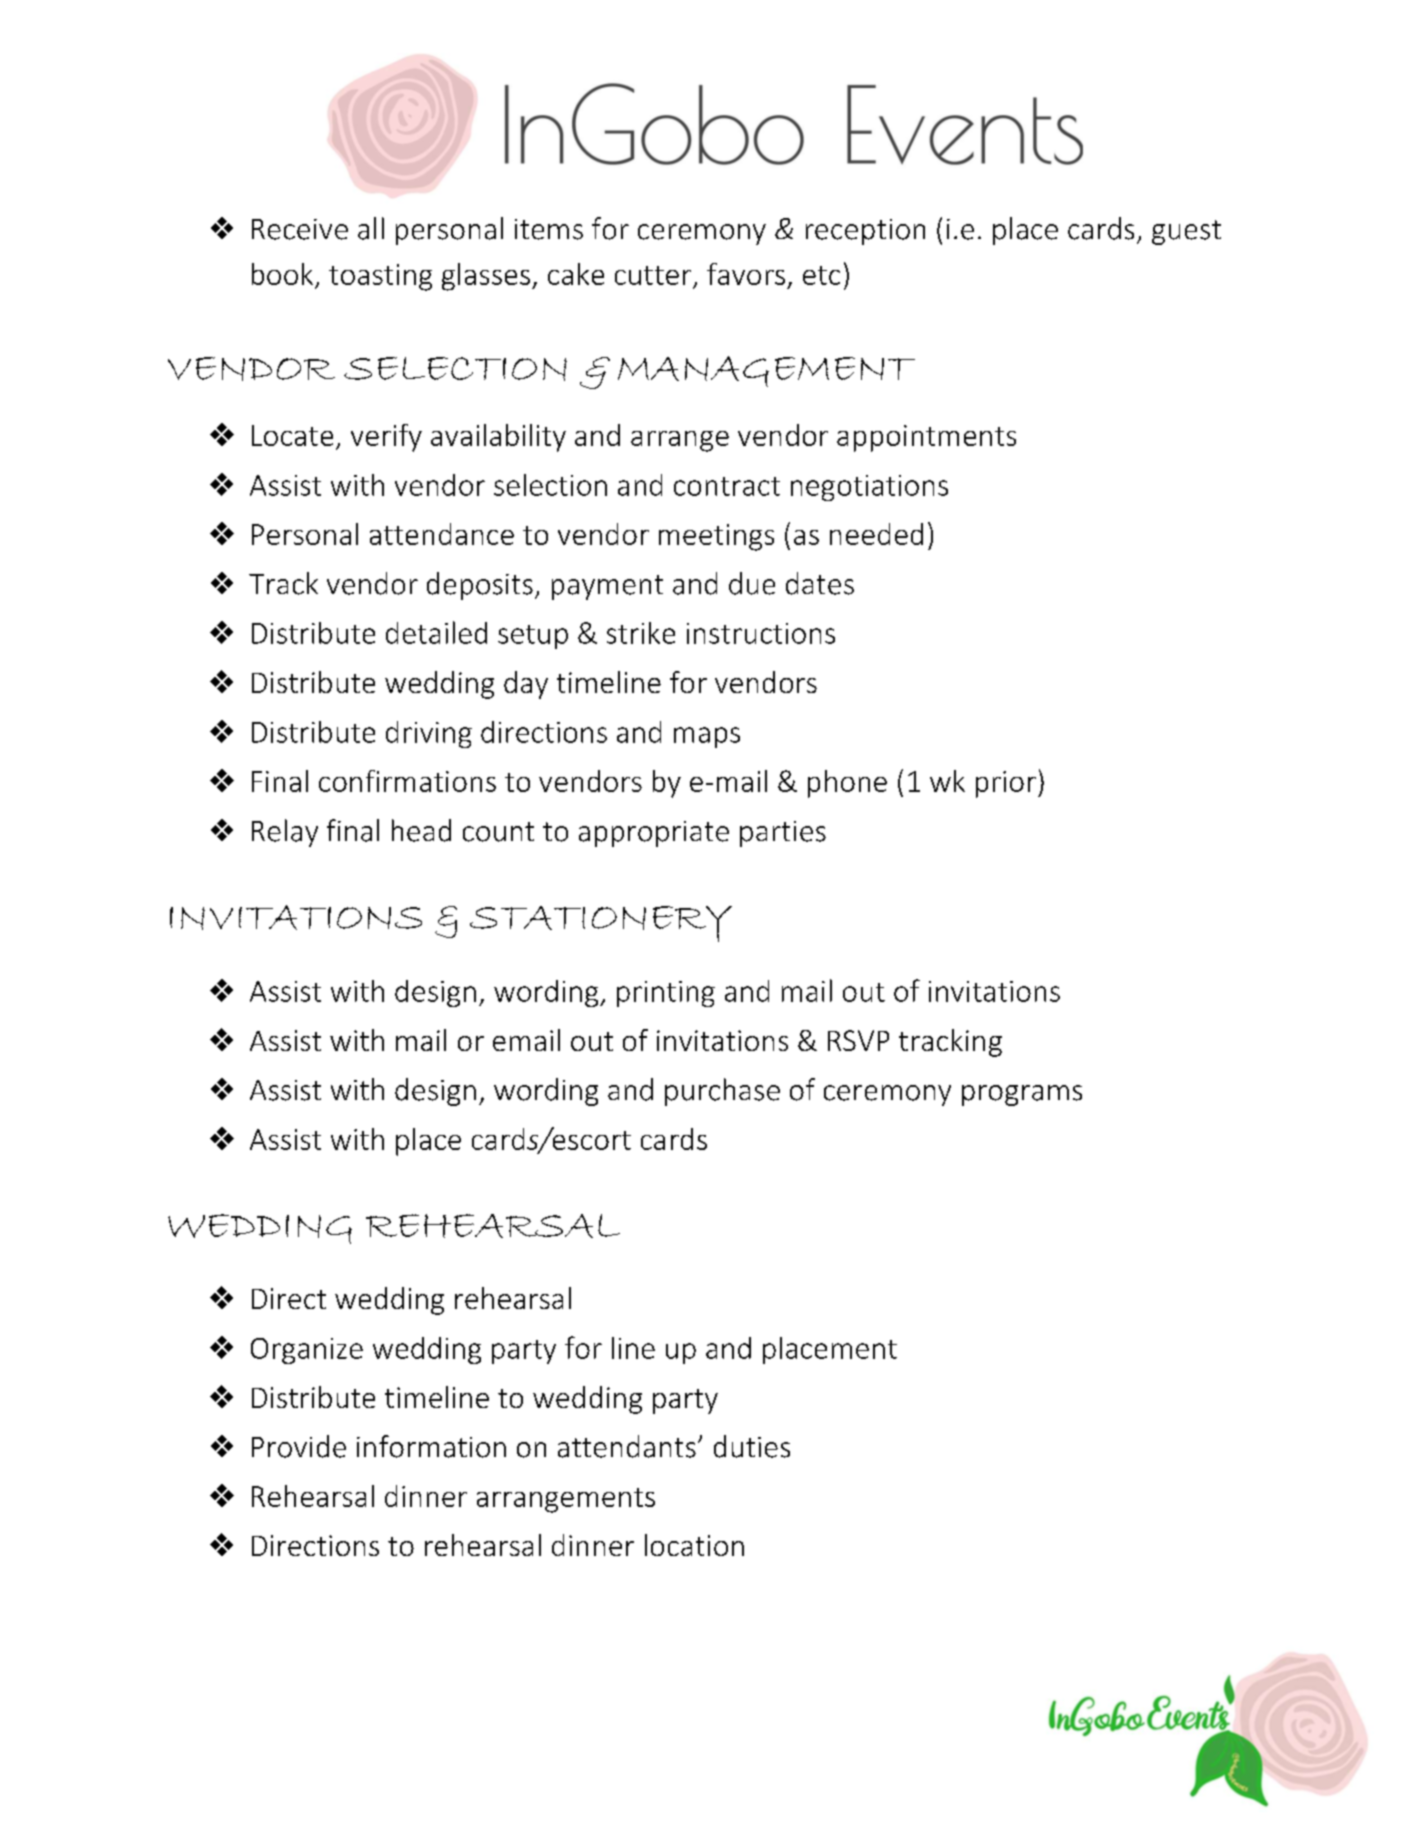 This screenshot has width=1411, height=1826. What do you see at coordinates (722, 1092) in the screenshot?
I see `purchase` at bounding box center [722, 1092].
